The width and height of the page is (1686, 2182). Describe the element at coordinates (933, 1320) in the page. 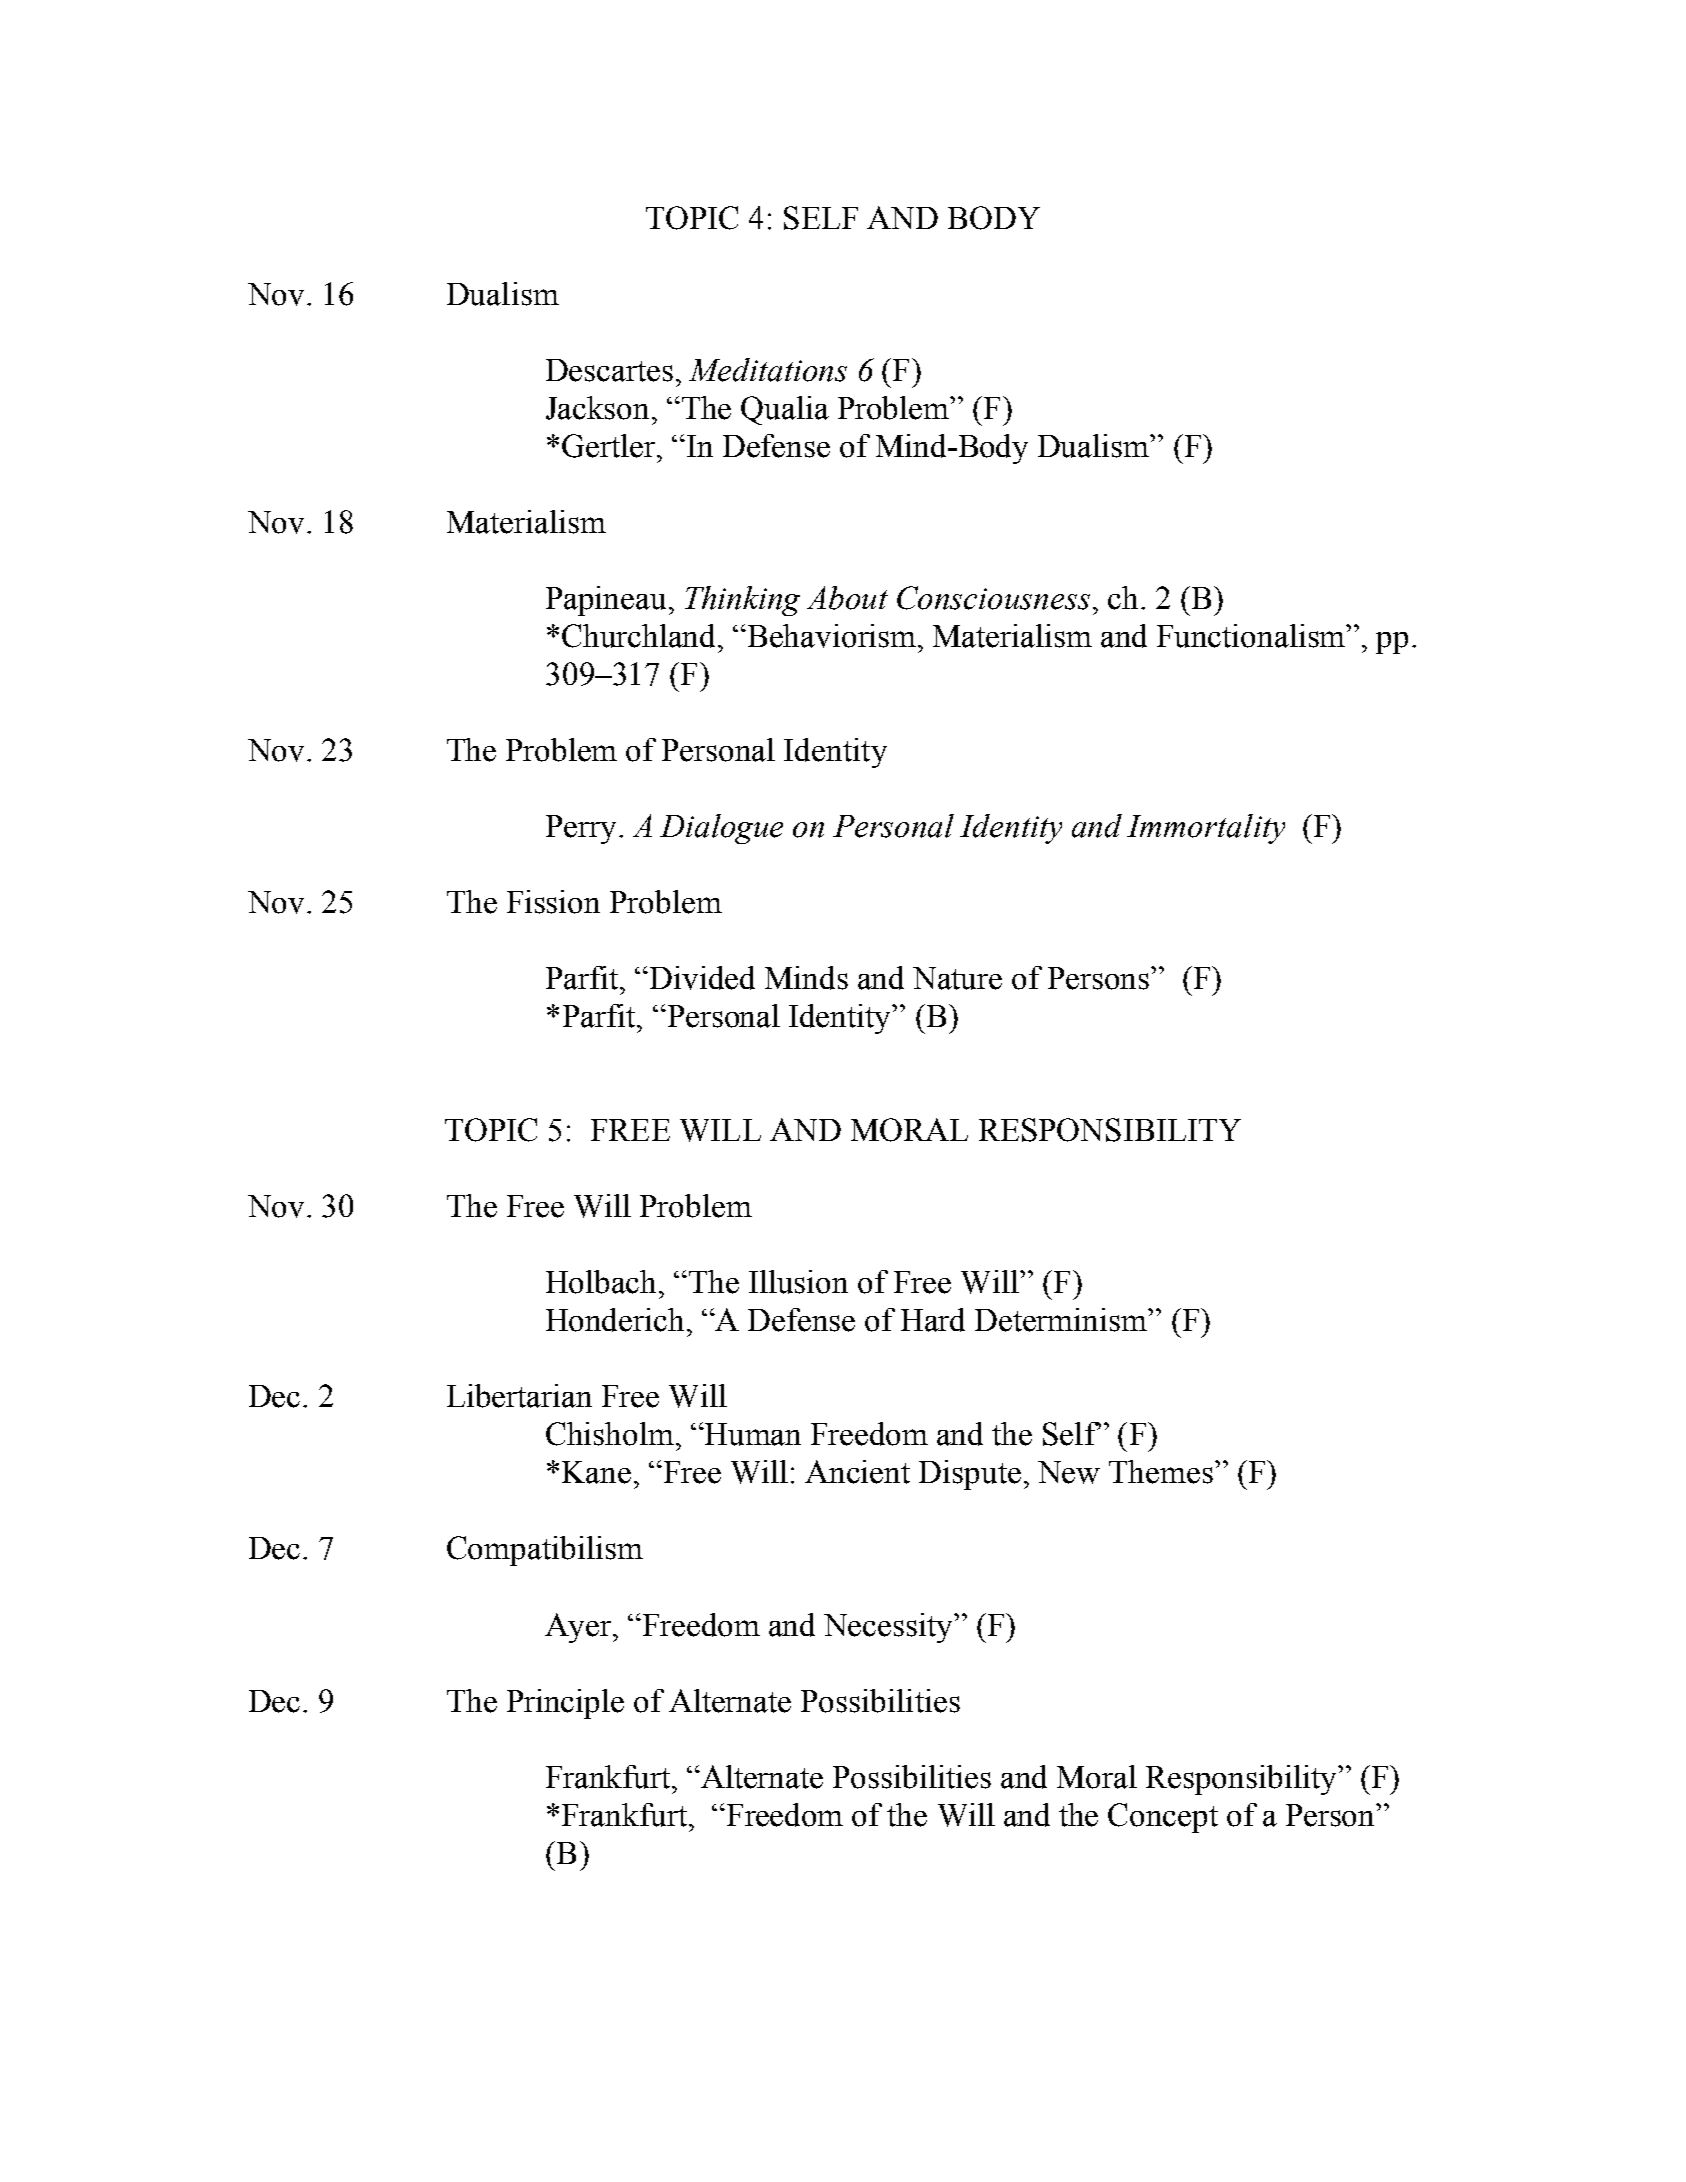

I see `Hard` at that location.
